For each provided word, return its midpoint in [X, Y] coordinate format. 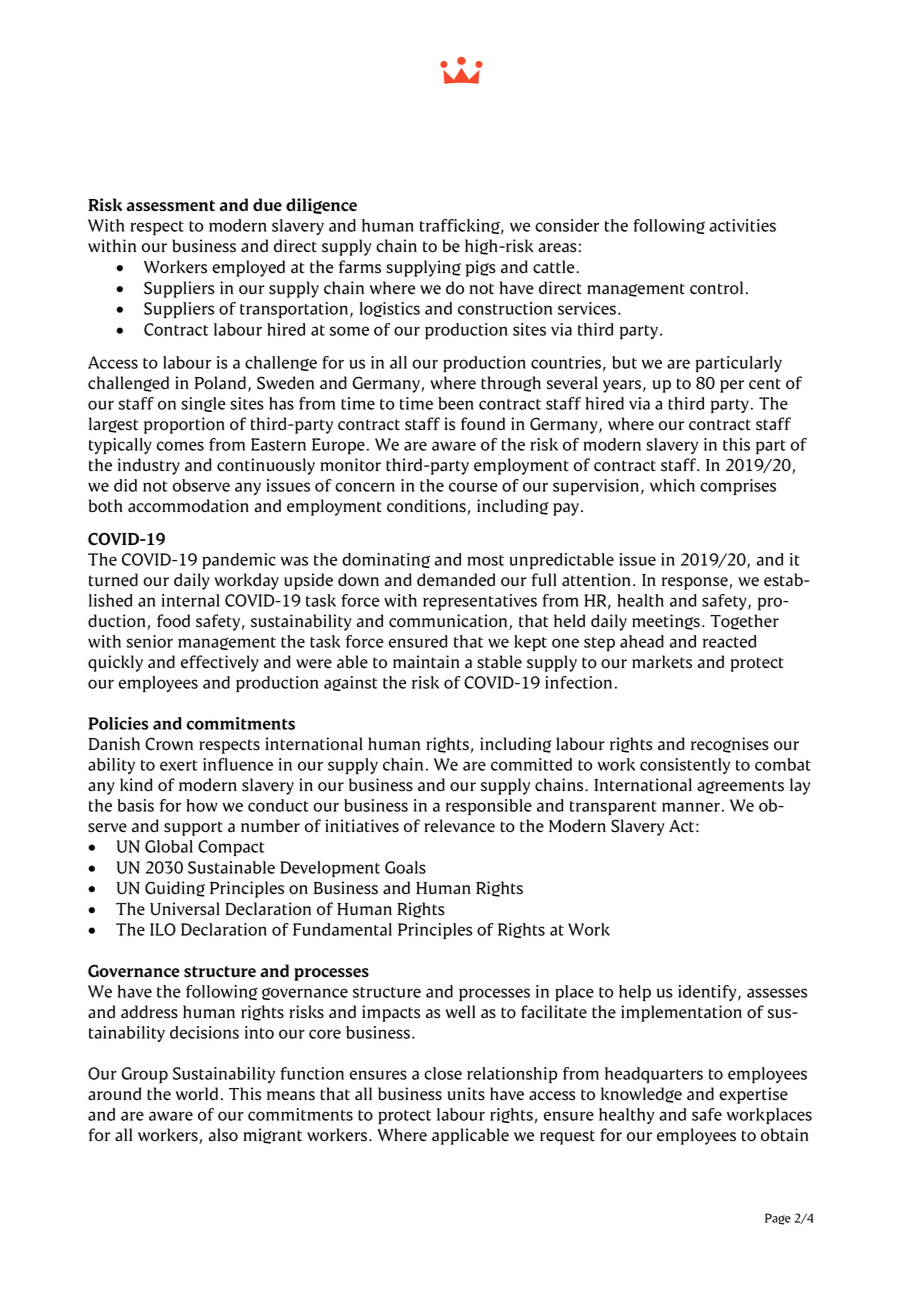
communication [449, 622]
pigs [481, 268]
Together [744, 622]
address [149, 1012]
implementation [681, 1013]
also [223, 1135]
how [202, 805]
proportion [184, 425]
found [483, 424]
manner [691, 807]
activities [742, 225]
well [460, 1011]
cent [765, 383]
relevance [459, 826]
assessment [171, 206]
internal [191, 600]
